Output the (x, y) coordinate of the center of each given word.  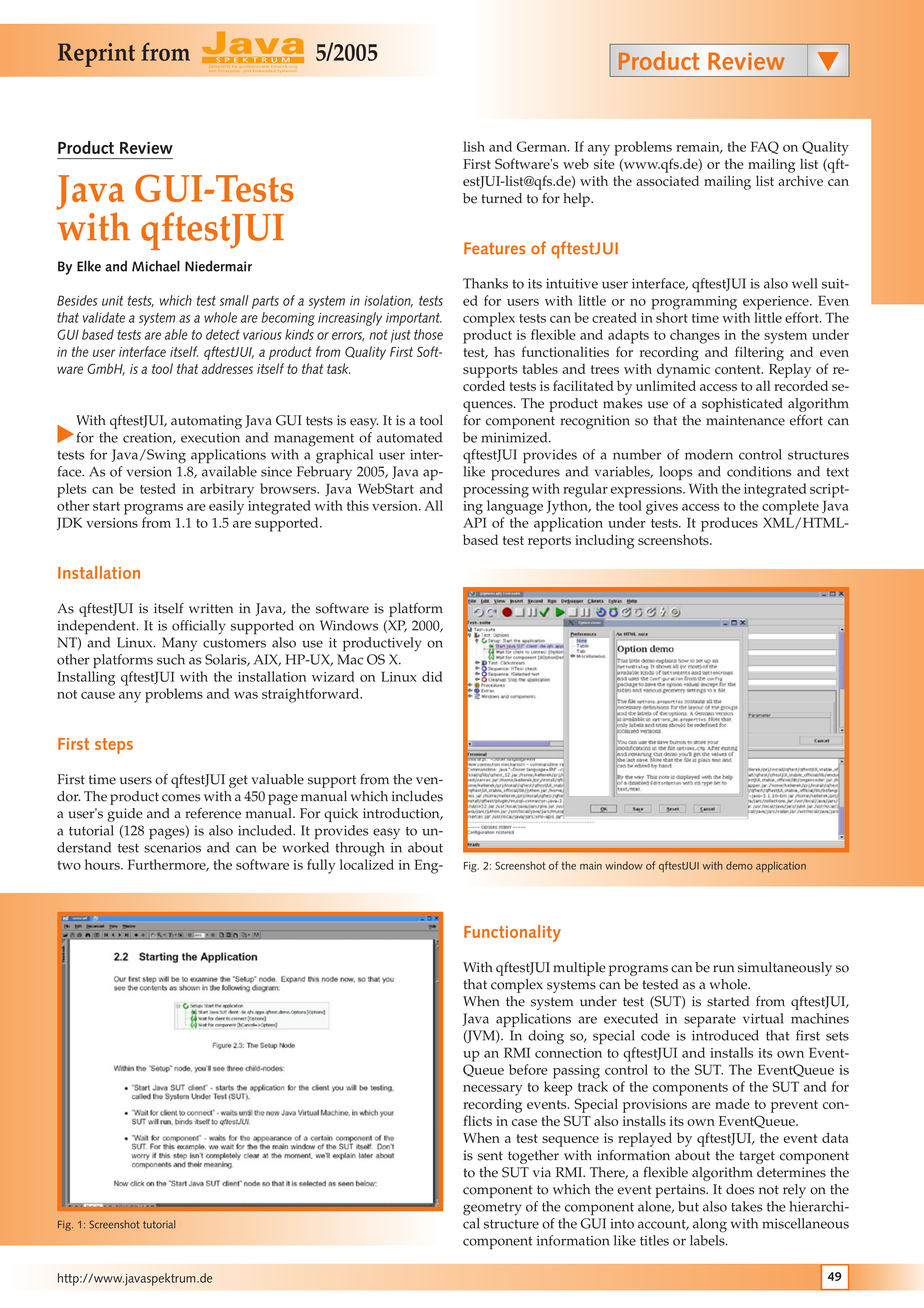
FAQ (765, 147)
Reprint (96, 55)
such (171, 659)
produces (729, 524)
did (432, 676)
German (543, 146)
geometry (492, 1209)
